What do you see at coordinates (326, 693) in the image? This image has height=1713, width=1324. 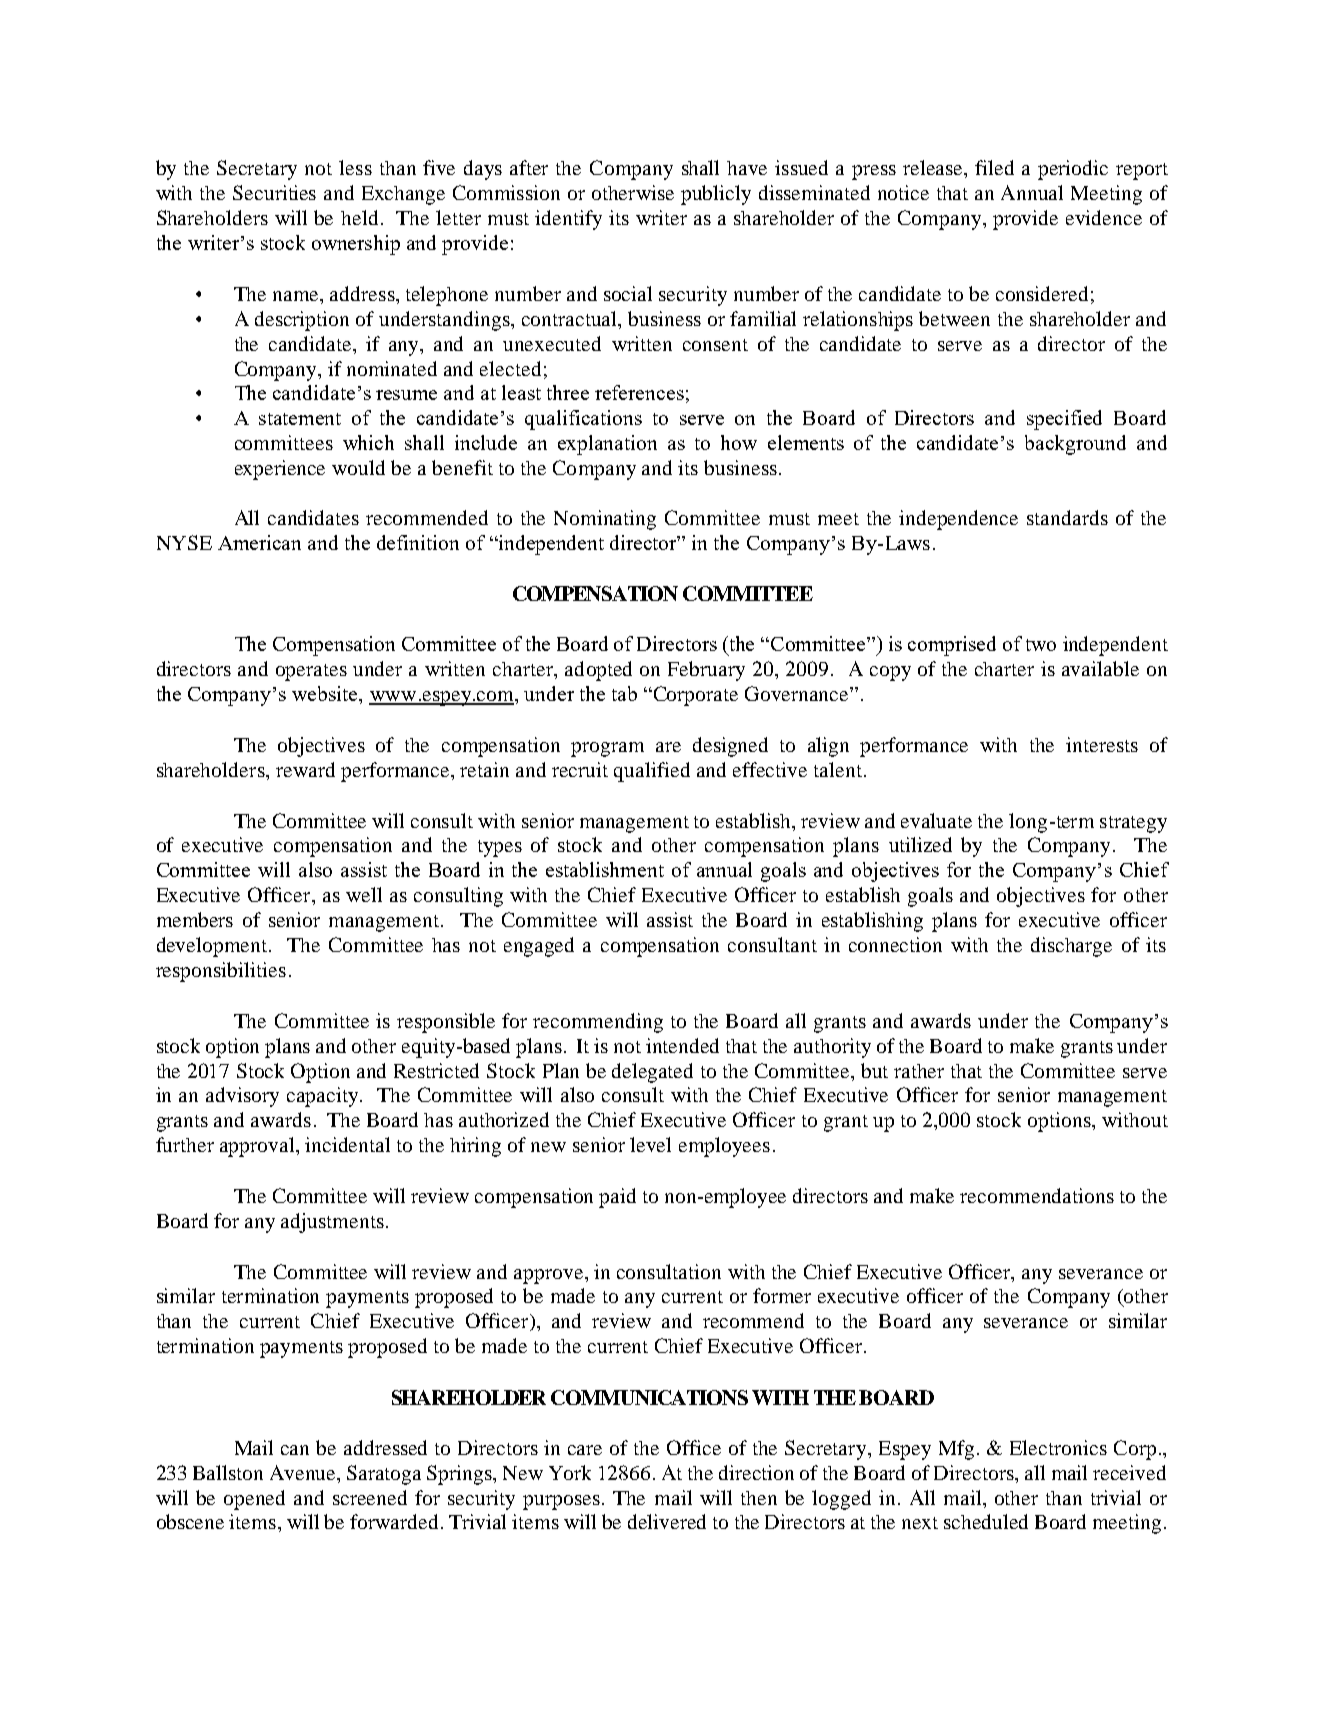 I see `website` at bounding box center [326, 693].
